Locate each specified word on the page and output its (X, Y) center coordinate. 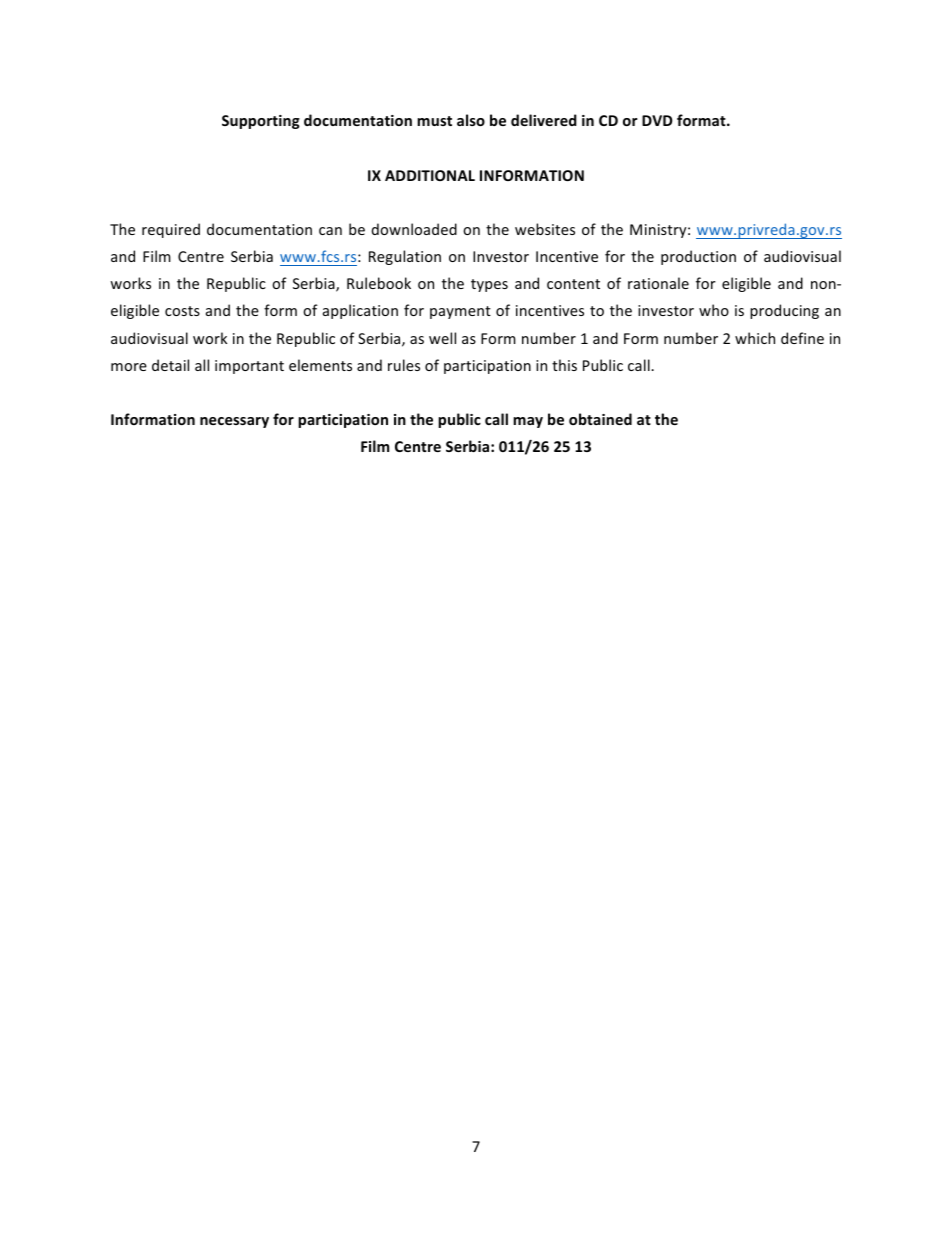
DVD (657, 120)
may (528, 422)
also (471, 120)
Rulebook (379, 283)
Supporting (261, 122)
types (489, 285)
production (698, 257)
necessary (234, 422)
